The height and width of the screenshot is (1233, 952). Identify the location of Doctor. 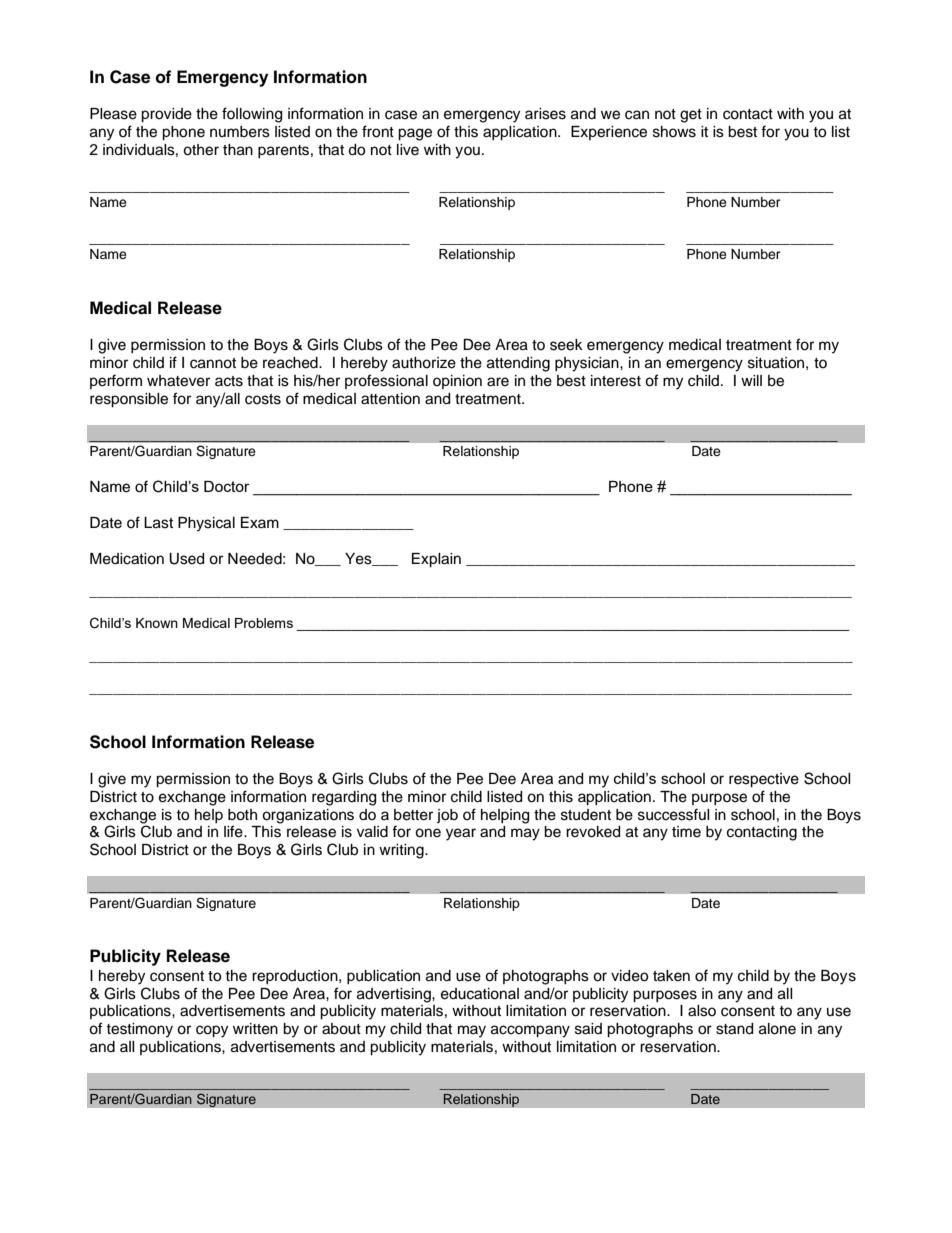
(227, 486).
